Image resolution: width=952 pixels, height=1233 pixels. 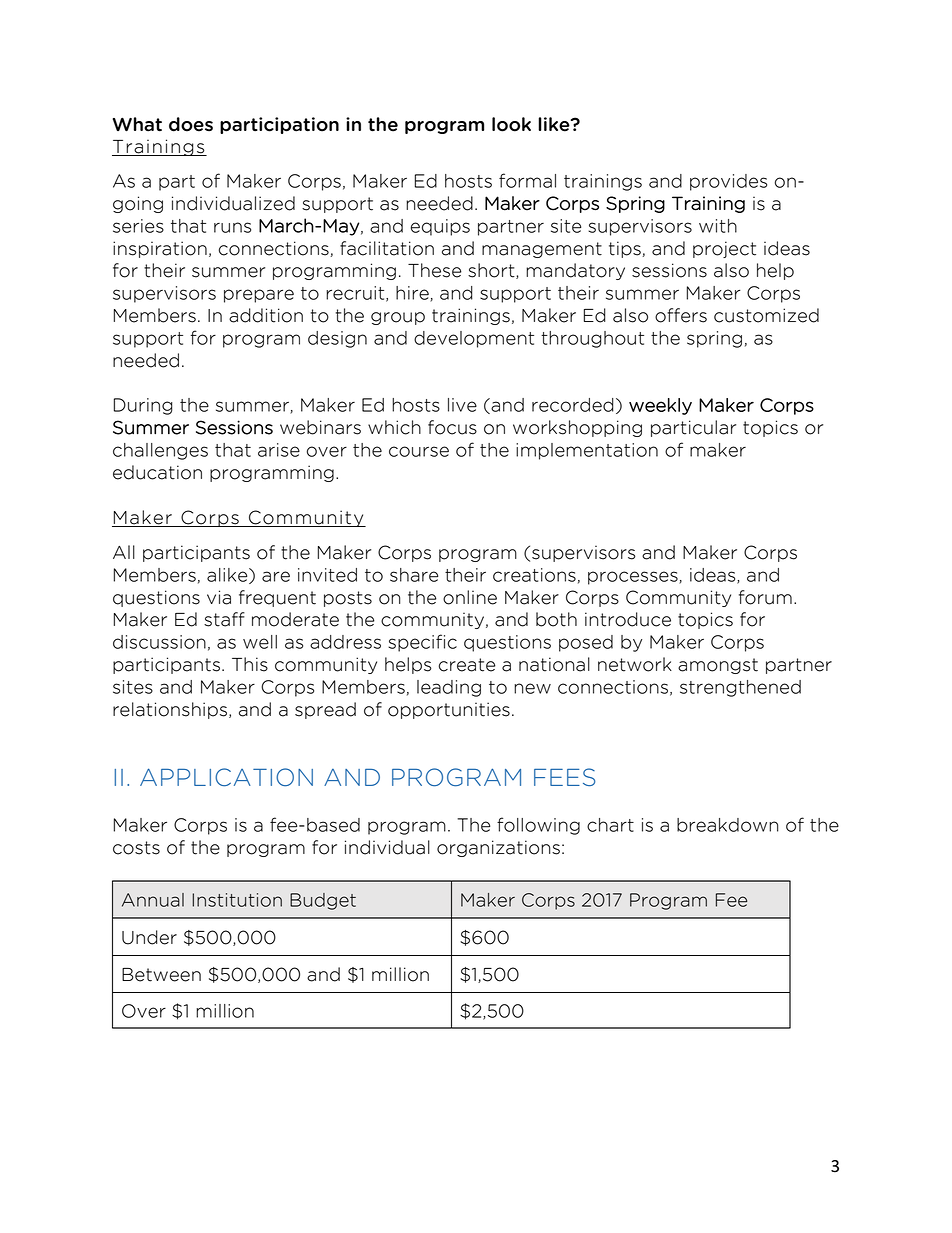 I want to click on does, so click(x=191, y=124).
